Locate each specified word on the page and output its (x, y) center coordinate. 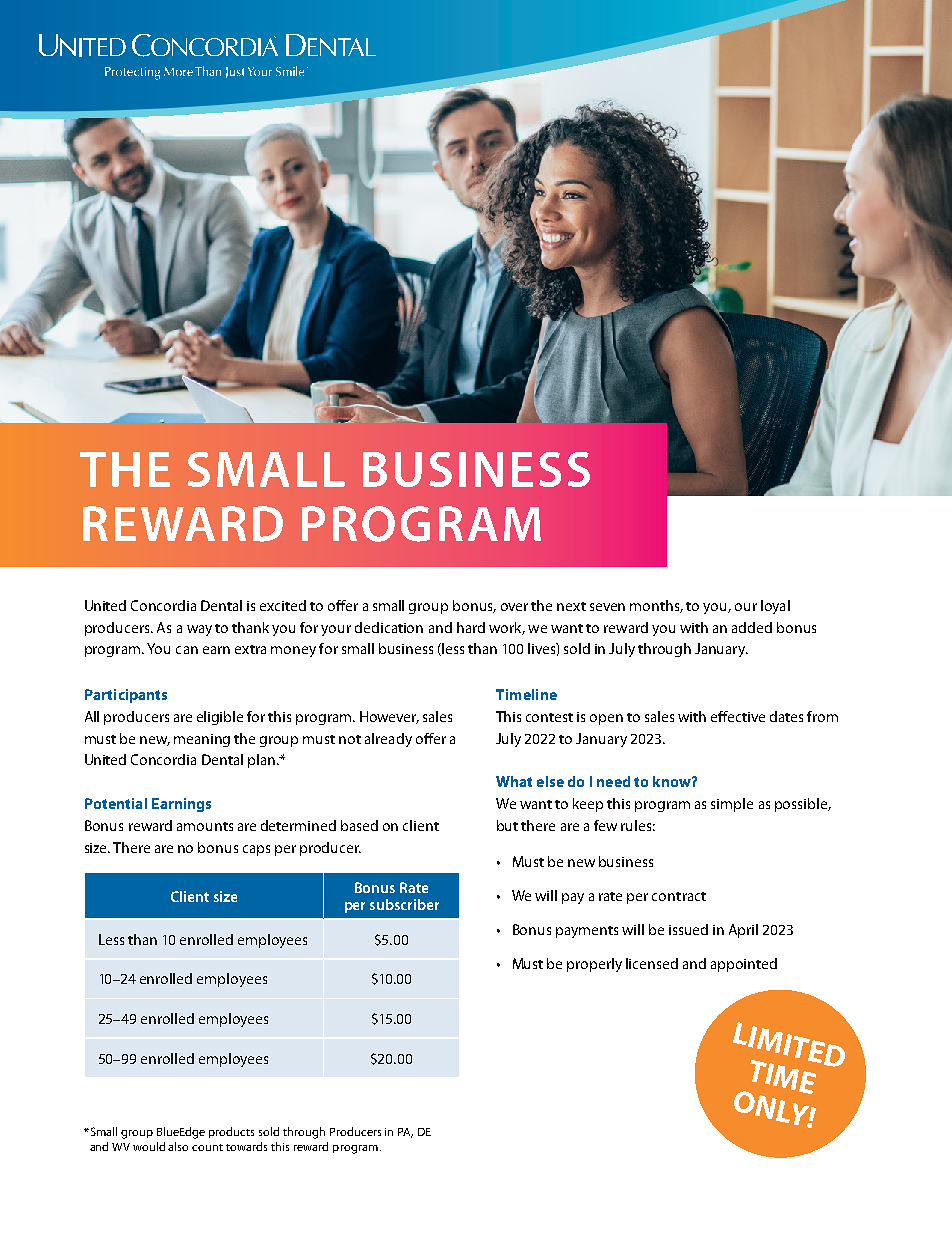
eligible (220, 718)
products (231, 1132)
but (507, 825)
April (743, 931)
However (389, 717)
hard (471, 627)
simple (732, 805)
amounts (205, 826)
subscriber (404, 904)
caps (256, 850)
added (752, 627)
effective (738, 716)
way (199, 630)
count (207, 1147)
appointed (744, 965)
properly (594, 965)
